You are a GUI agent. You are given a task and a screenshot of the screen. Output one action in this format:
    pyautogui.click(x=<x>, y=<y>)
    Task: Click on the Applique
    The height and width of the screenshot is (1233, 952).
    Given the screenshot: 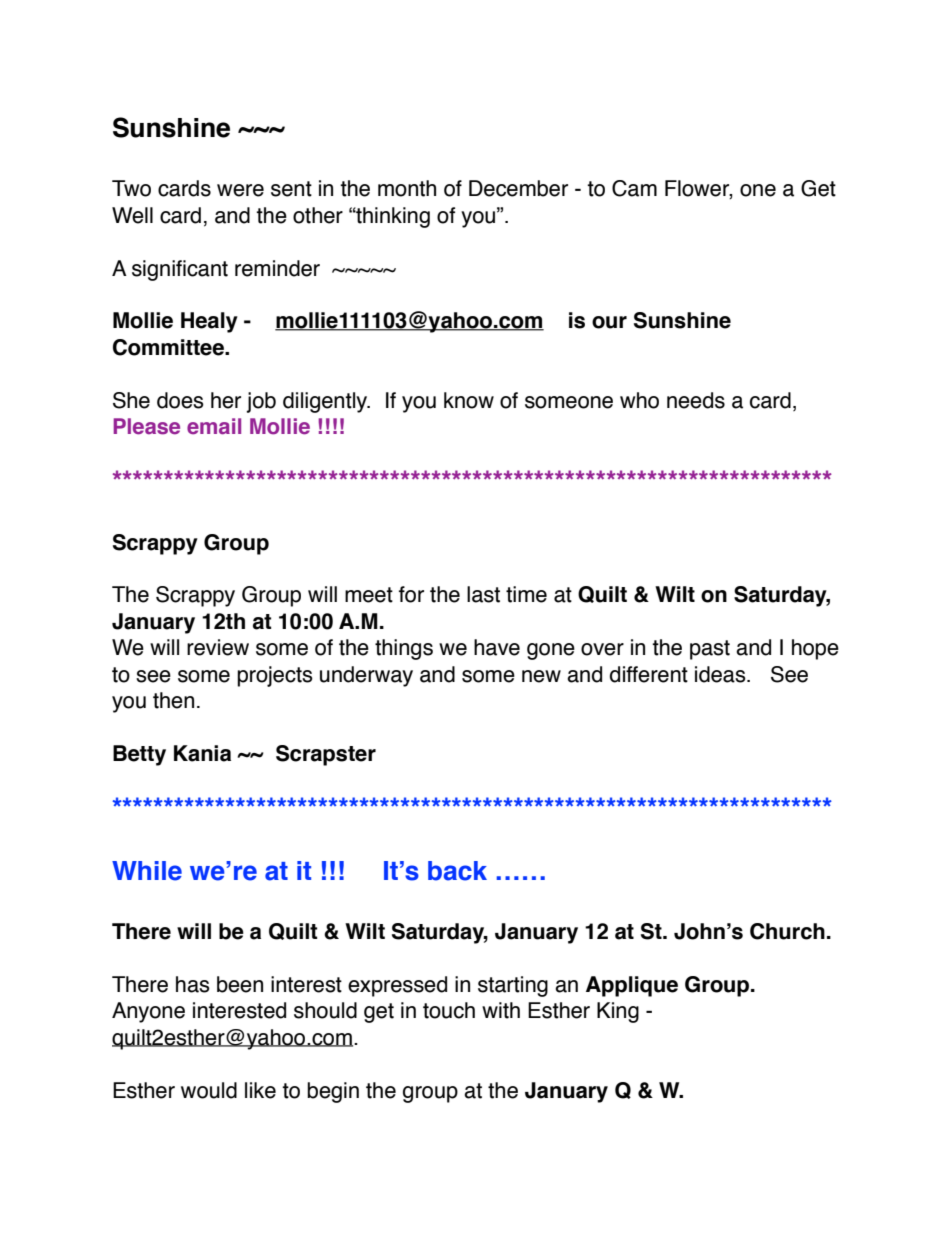 What is the action you would take?
    pyautogui.click(x=632, y=986)
